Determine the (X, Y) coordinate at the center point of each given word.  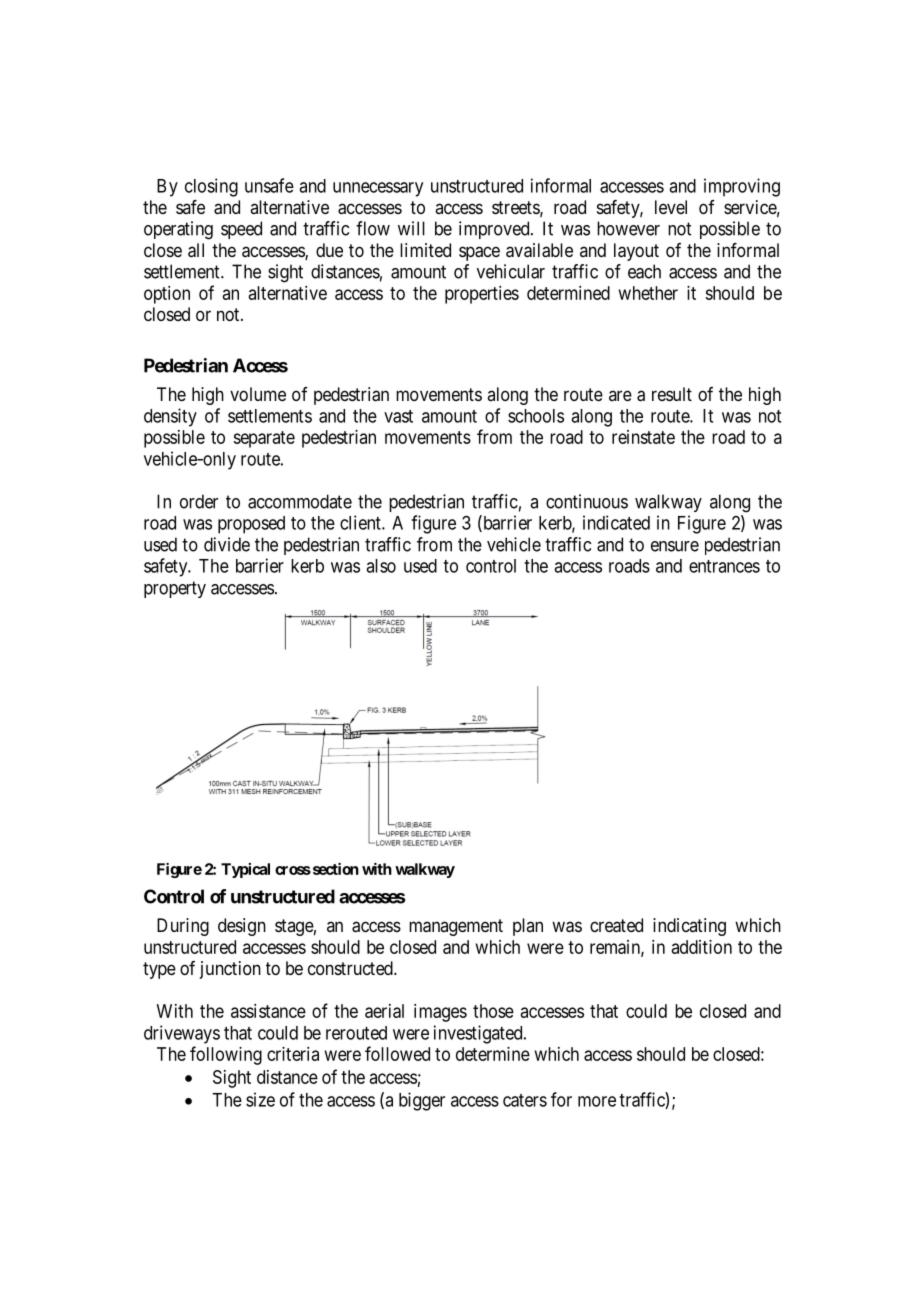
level (671, 207)
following (226, 1055)
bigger (422, 1101)
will (411, 228)
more (597, 1101)
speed (241, 230)
